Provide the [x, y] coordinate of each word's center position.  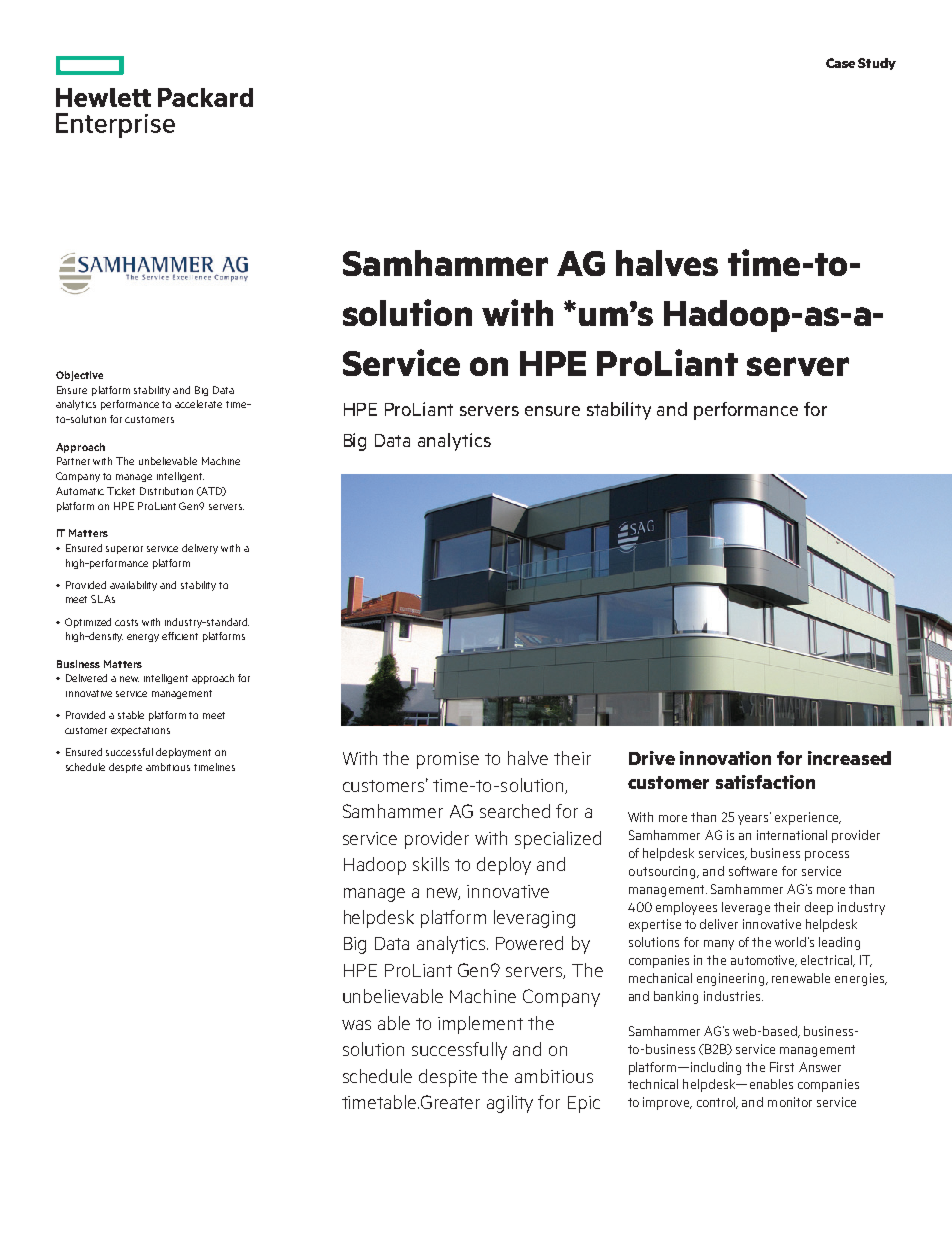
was [356, 1025]
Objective [79, 376]
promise [448, 760]
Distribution [166, 491]
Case [840, 63]
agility [510, 1104]
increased [849, 758]
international [792, 835]
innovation [725, 758]
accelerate [198, 404]
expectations [140, 731]
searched [515, 811]
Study [877, 64]
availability [133, 586]
